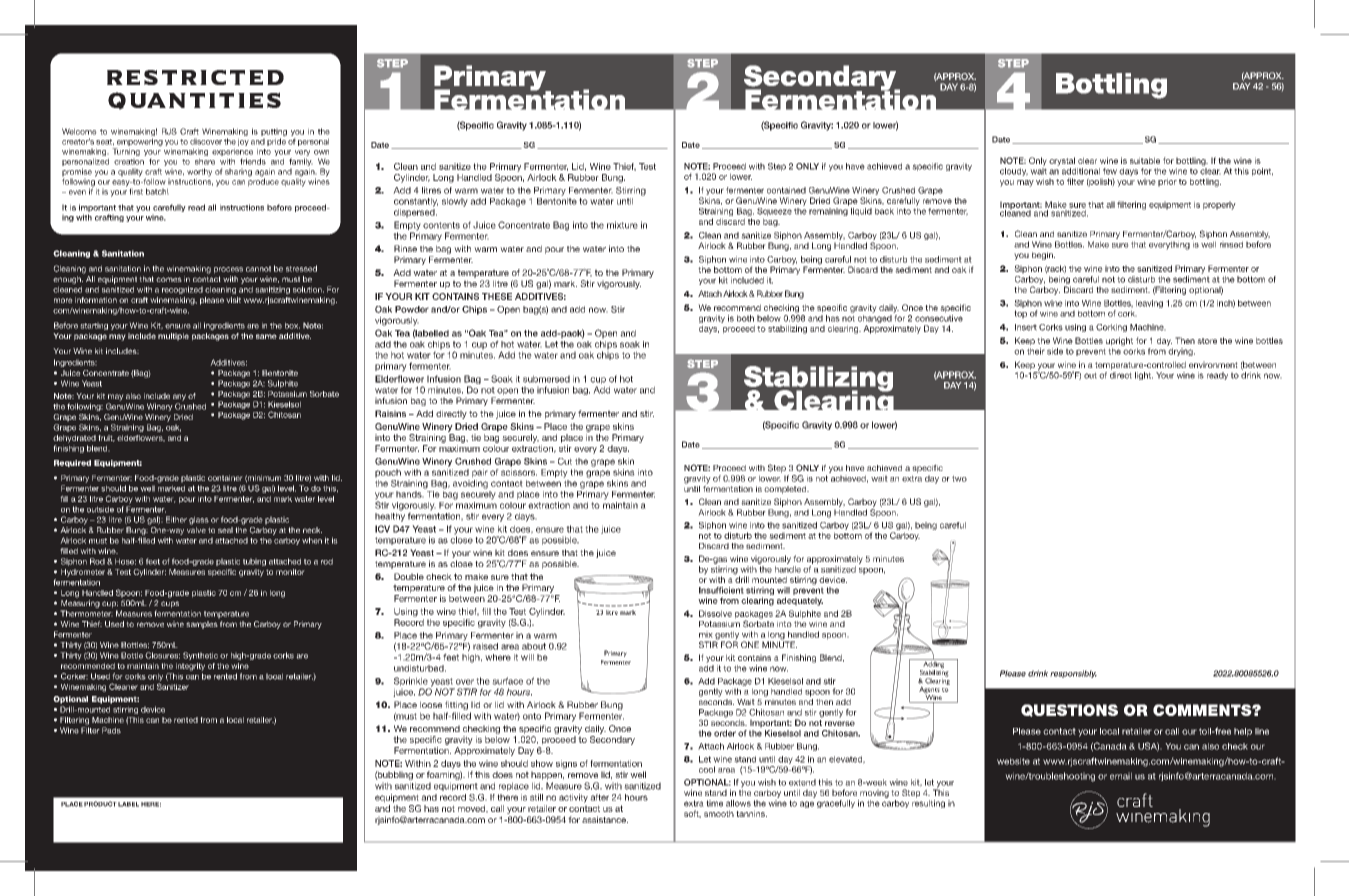  I want to click on suitable, so click(1145, 160).
